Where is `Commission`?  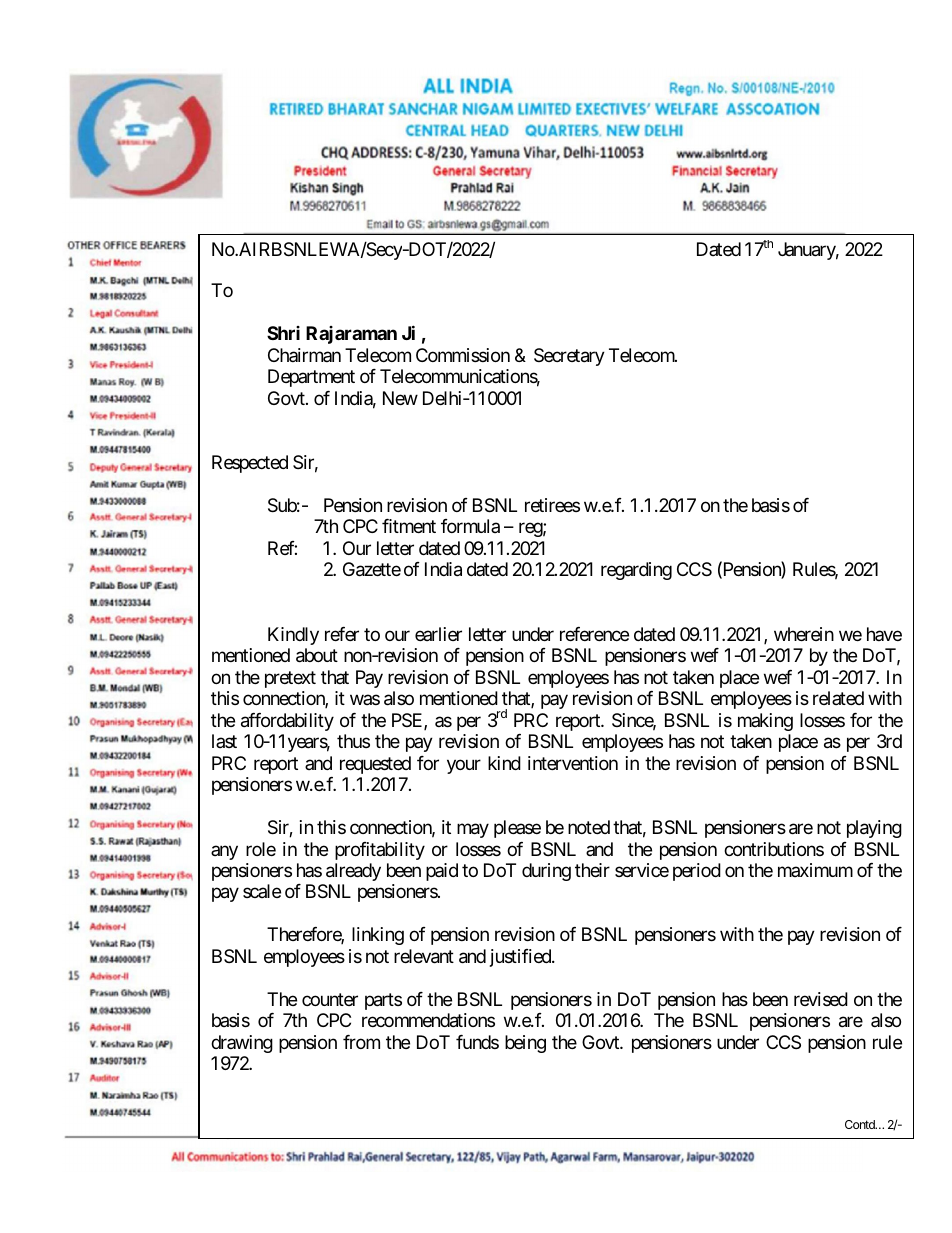 Commission is located at coordinates (463, 355).
